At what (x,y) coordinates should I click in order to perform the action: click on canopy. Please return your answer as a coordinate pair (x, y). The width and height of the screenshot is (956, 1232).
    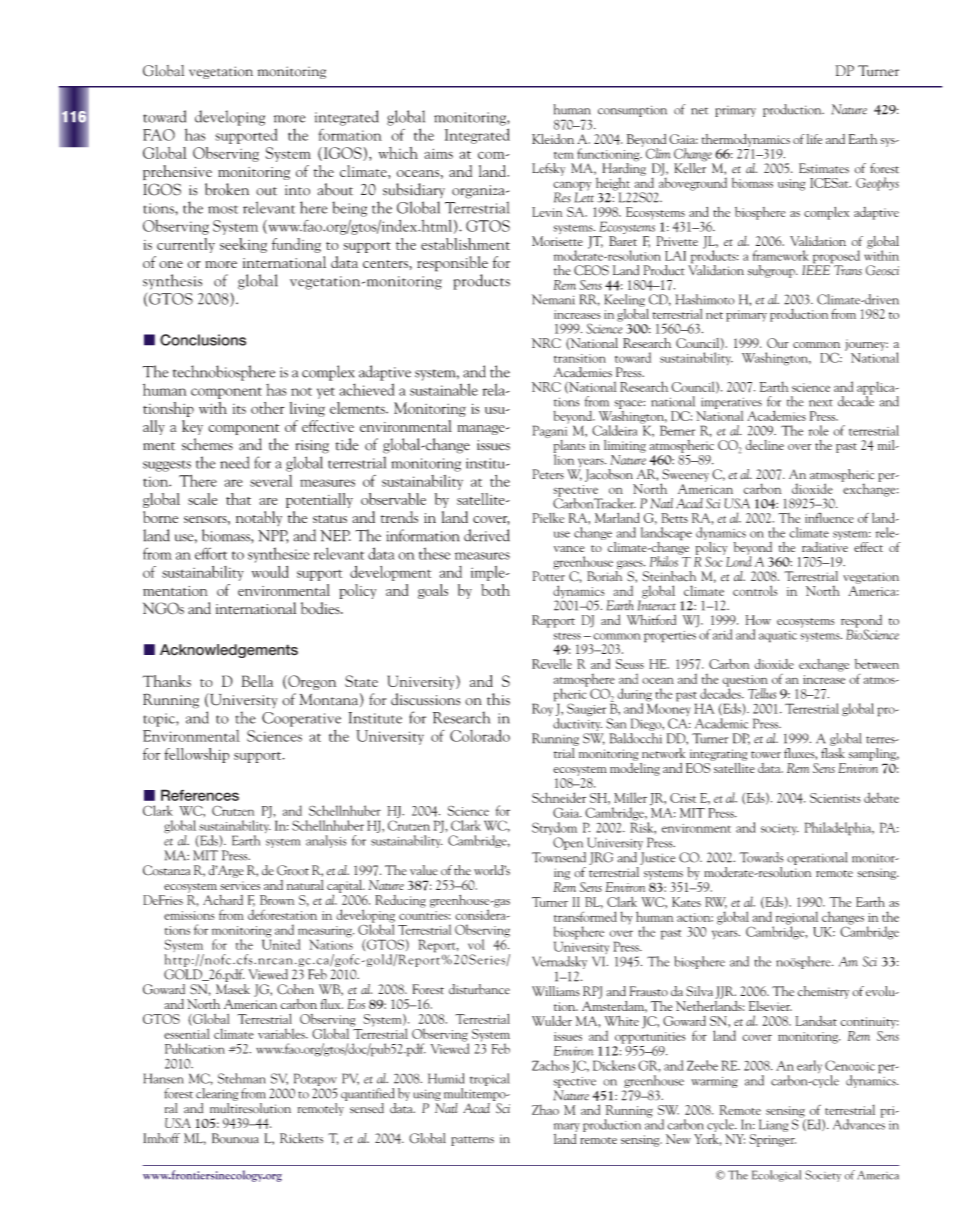
    Looking at the image, I should click on (572, 187).
